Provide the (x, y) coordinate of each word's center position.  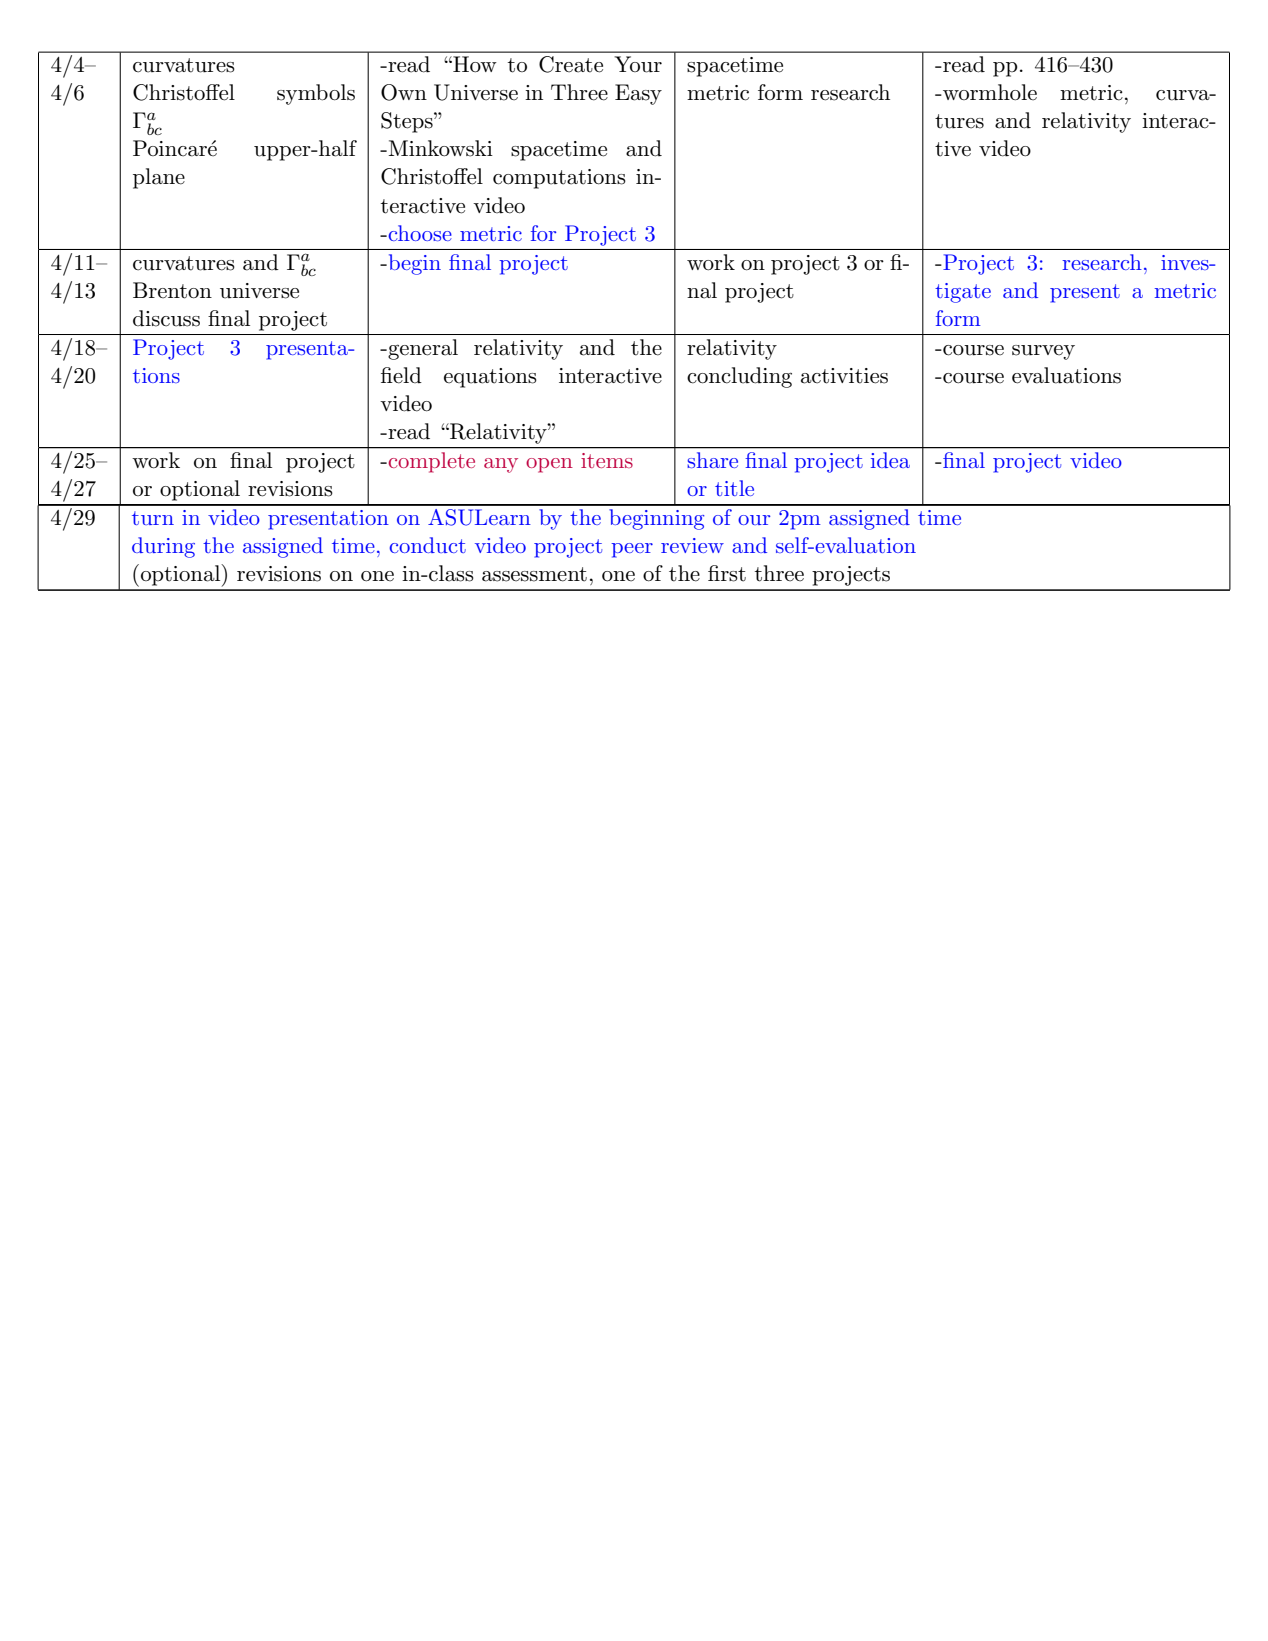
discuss (166, 318)
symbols (316, 94)
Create (571, 64)
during (163, 547)
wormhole (989, 92)
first (727, 573)
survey (1043, 352)
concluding (739, 377)
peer (632, 550)
